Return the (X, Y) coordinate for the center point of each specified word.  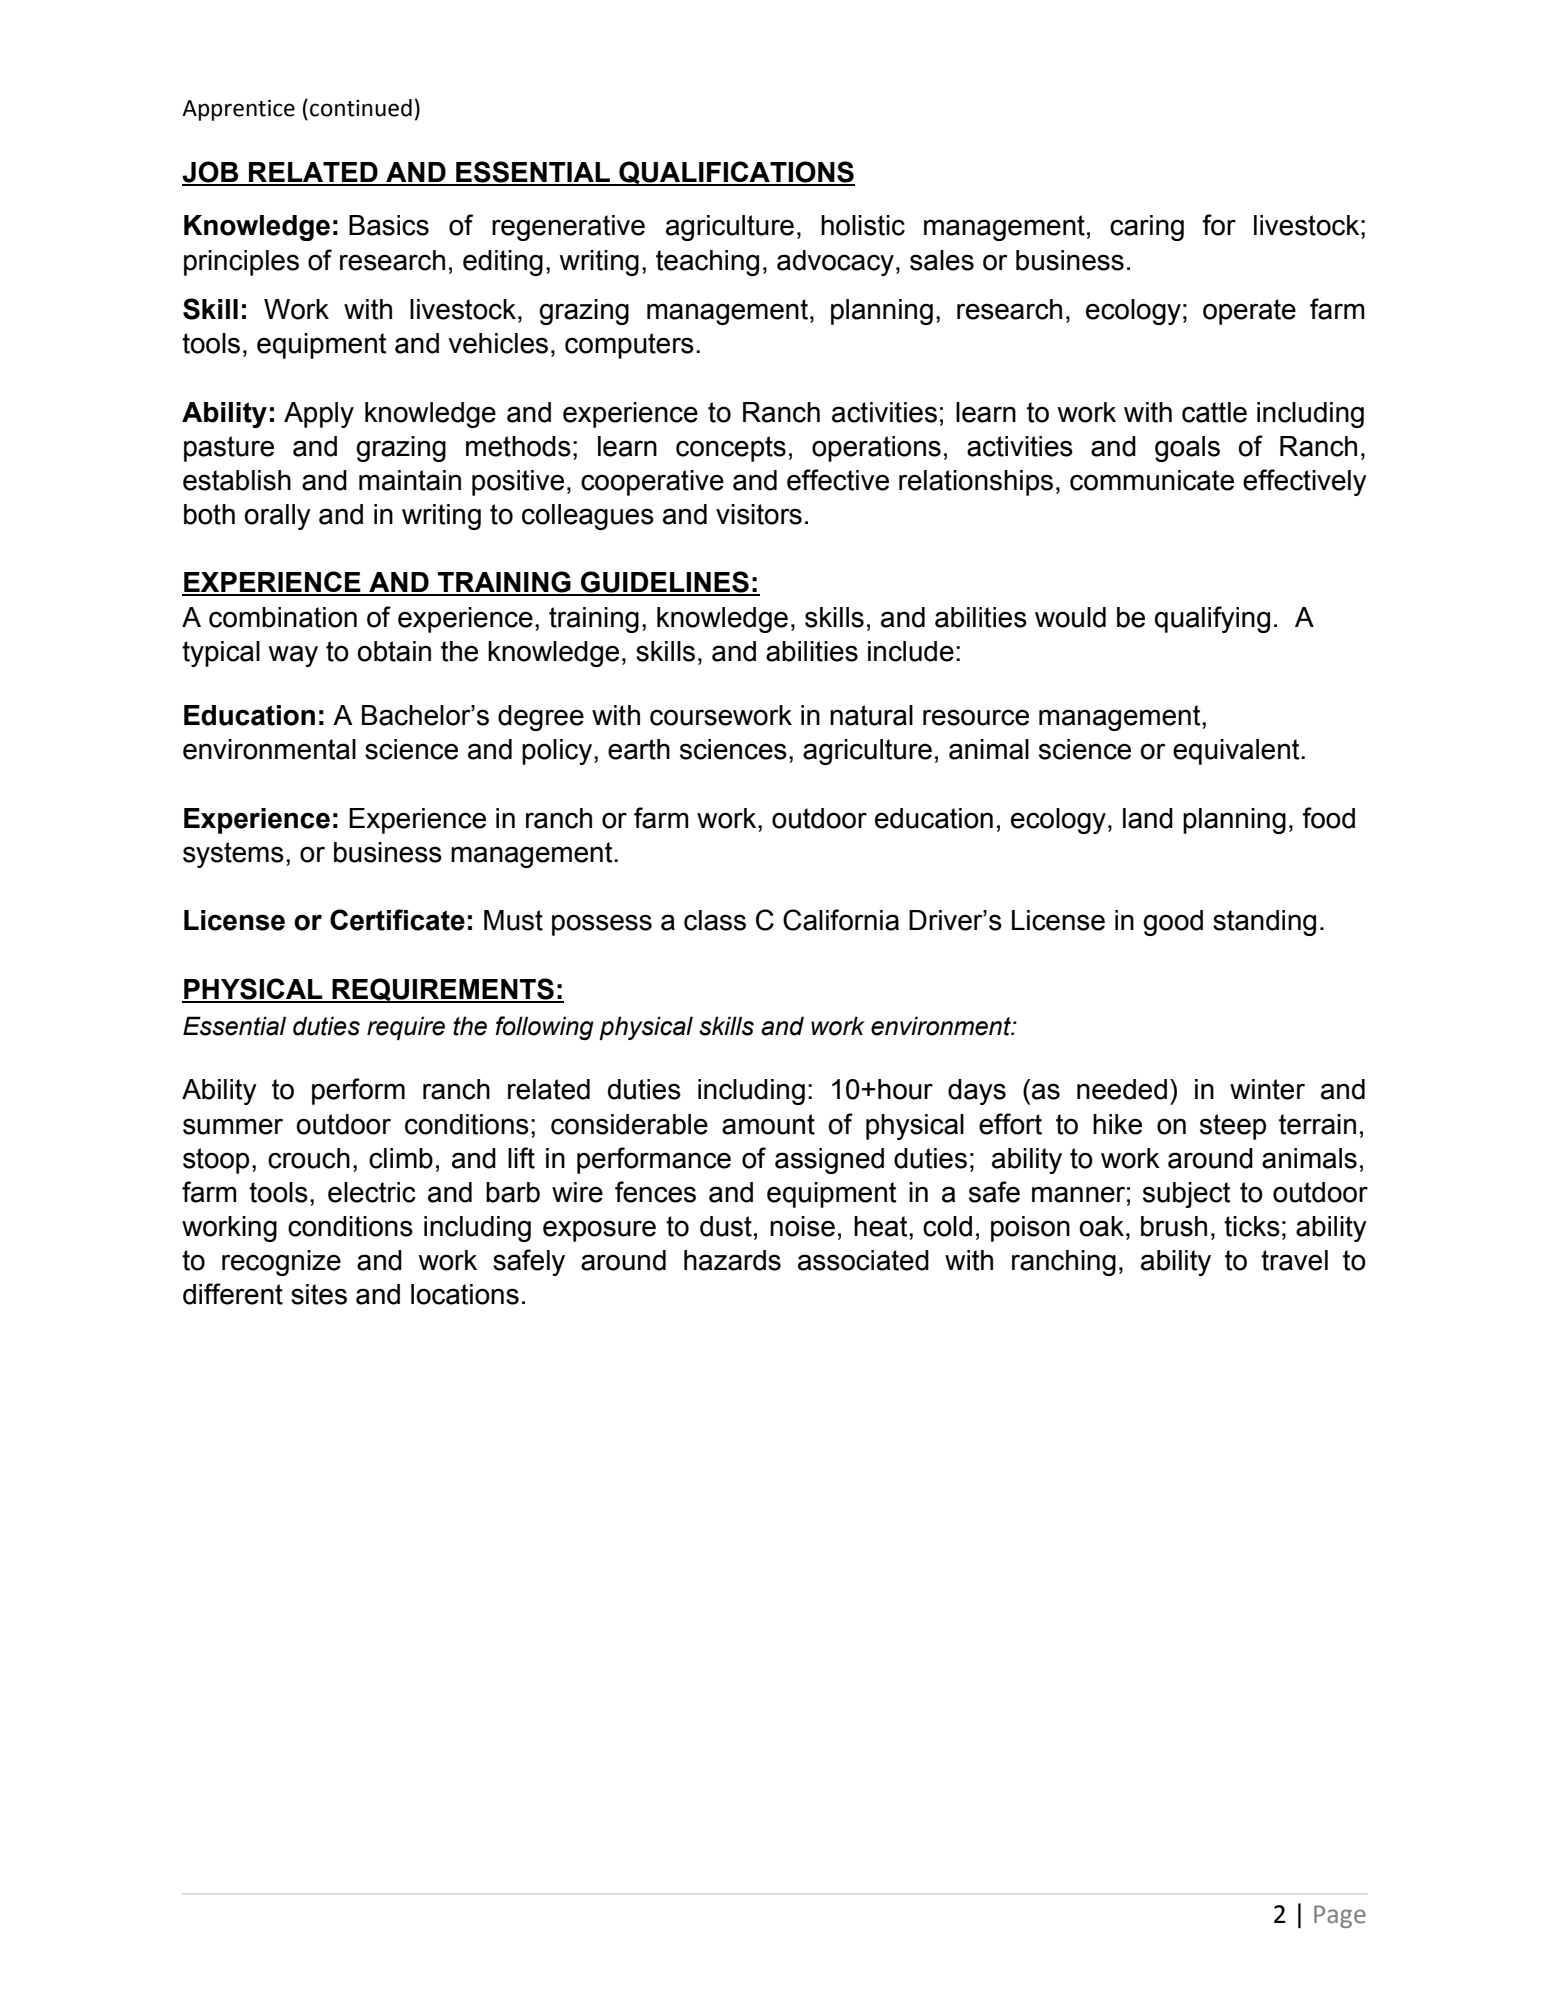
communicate (1152, 480)
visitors (759, 514)
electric (372, 1192)
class (715, 920)
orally (277, 517)
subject (1187, 1195)
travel (1294, 1260)
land (1148, 818)
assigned (829, 1161)
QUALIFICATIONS (736, 173)
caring (1147, 228)
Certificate (397, 920)
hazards (732, 1260)
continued (361, 108)
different (233, 1294)
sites (319, 1294)
